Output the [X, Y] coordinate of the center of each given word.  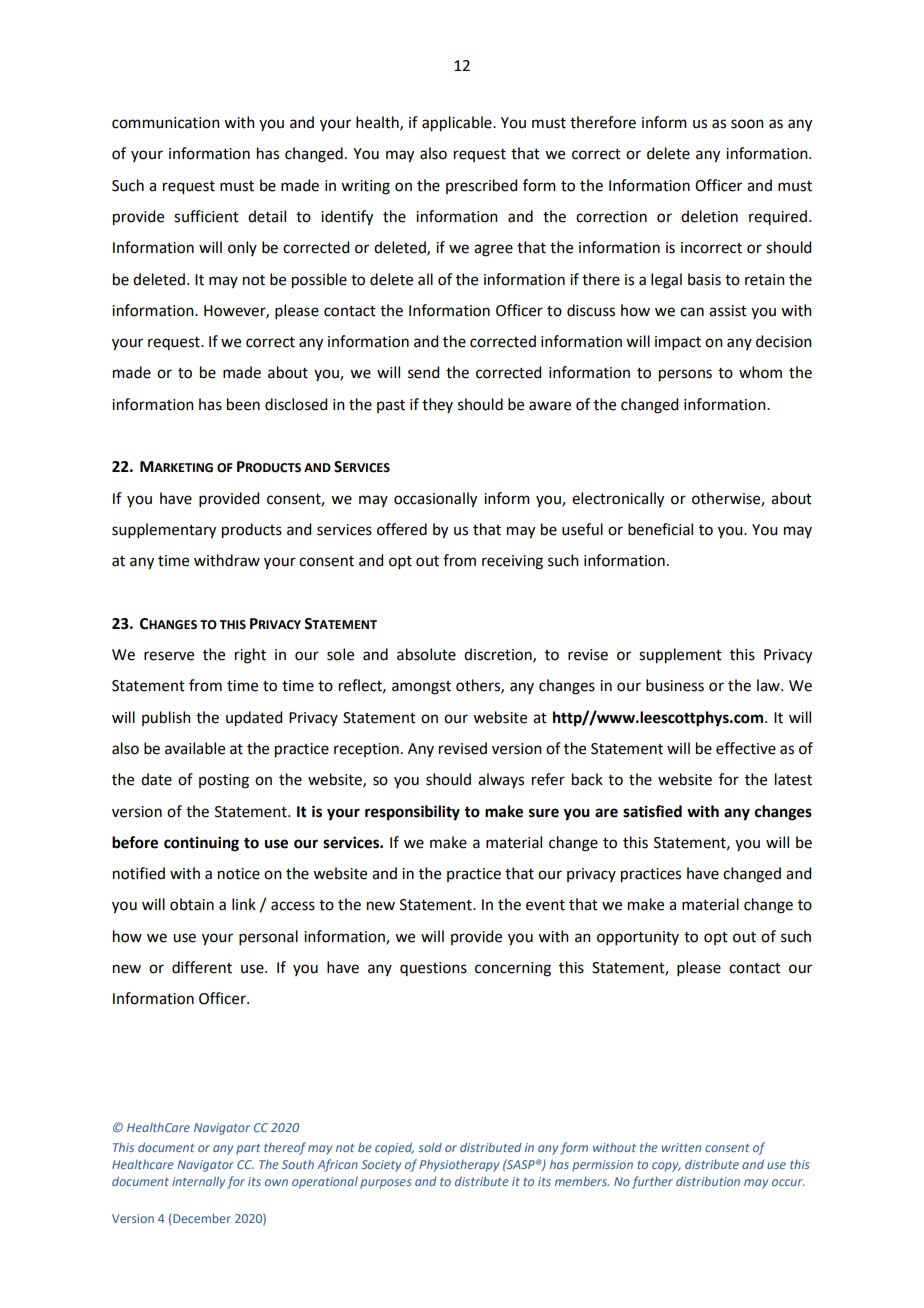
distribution [708, 1181]
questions [433, 969]
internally [198, 1182]
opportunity [638, 938]
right [250, 656]
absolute [426, 654]
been [243, 404]
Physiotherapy [459, 1166]
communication [166, 123]
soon [747, 124]
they [437, 405]
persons [685, 375]
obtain [192, 904]
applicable [458, 124]
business [675, 685]
